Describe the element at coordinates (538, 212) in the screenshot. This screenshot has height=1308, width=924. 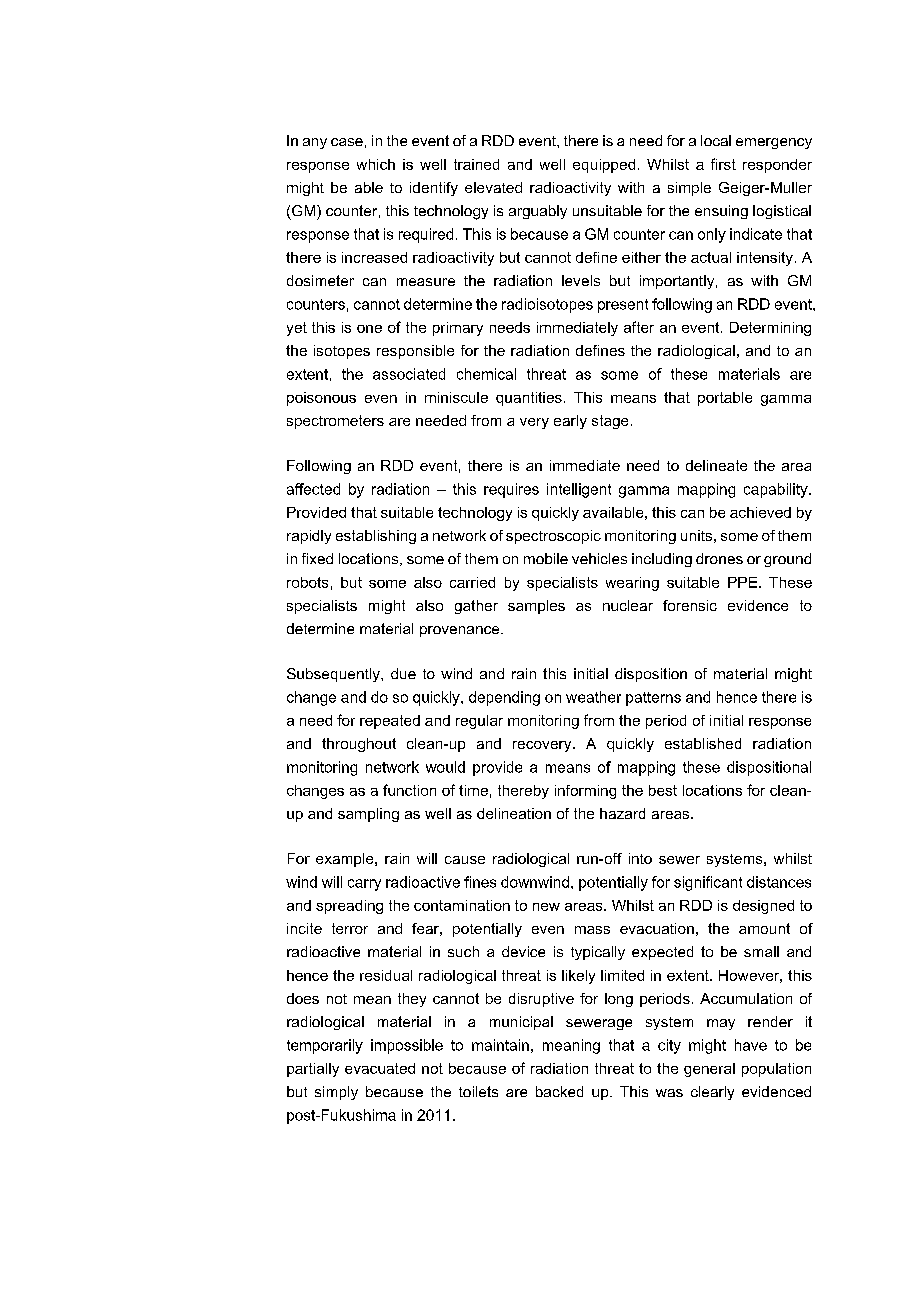
I see `arguably` at that location.
